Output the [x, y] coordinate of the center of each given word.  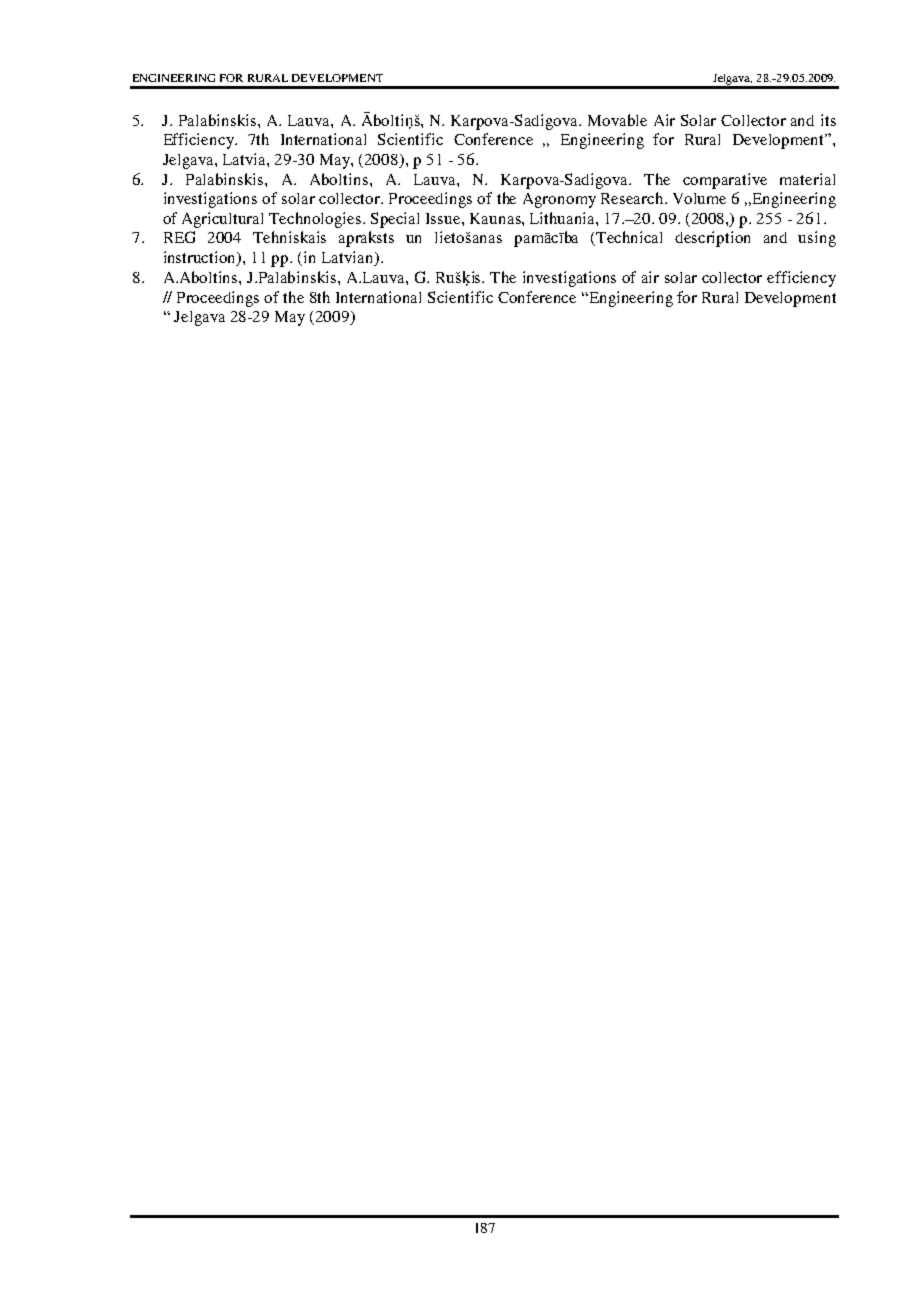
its [828, 120]
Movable [617, 120]
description [712, 239]
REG [179, 237]
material [807, 179]
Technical [629, 237]
